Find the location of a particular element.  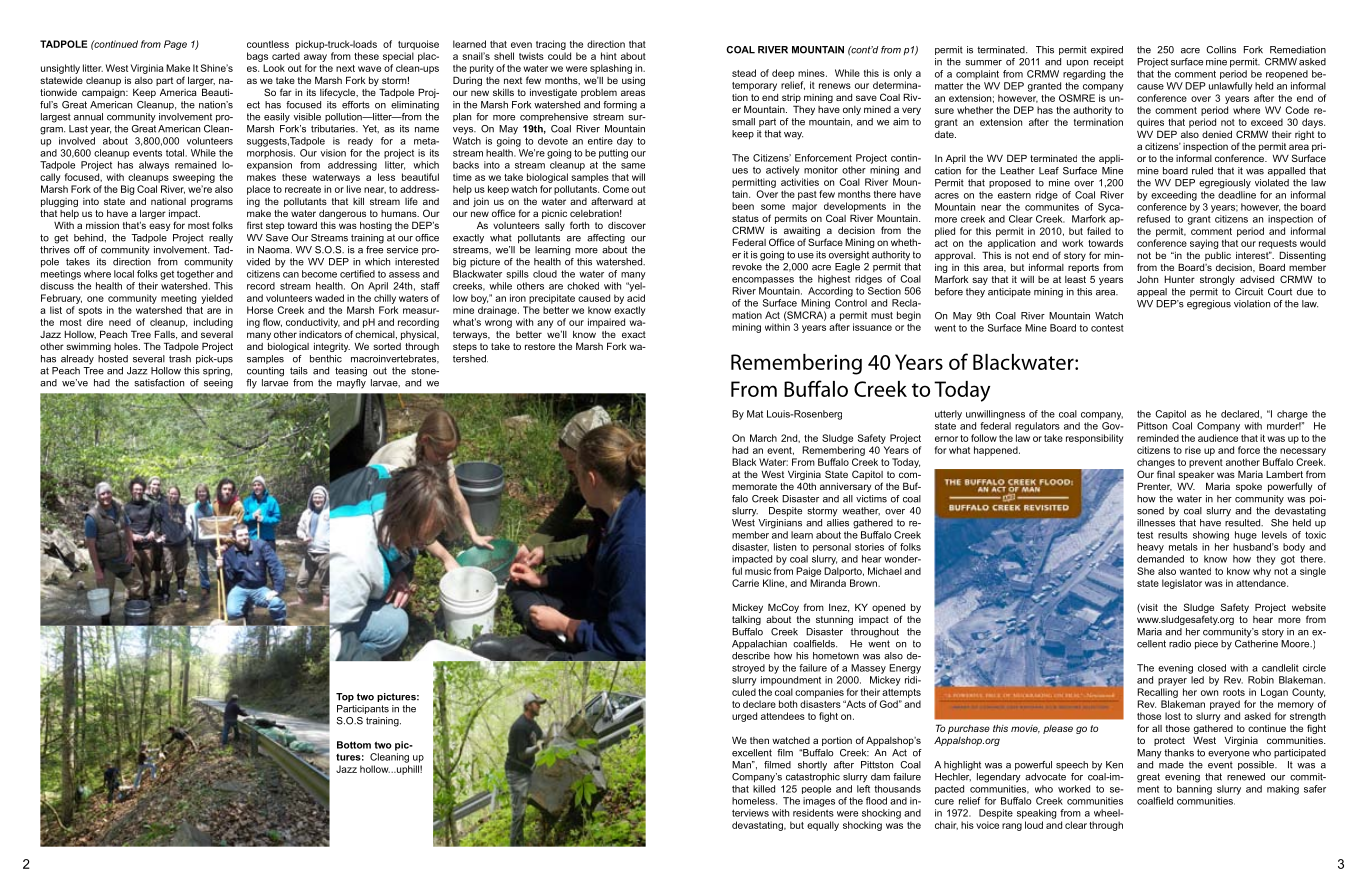

really is located at coordinates (221, 239).
